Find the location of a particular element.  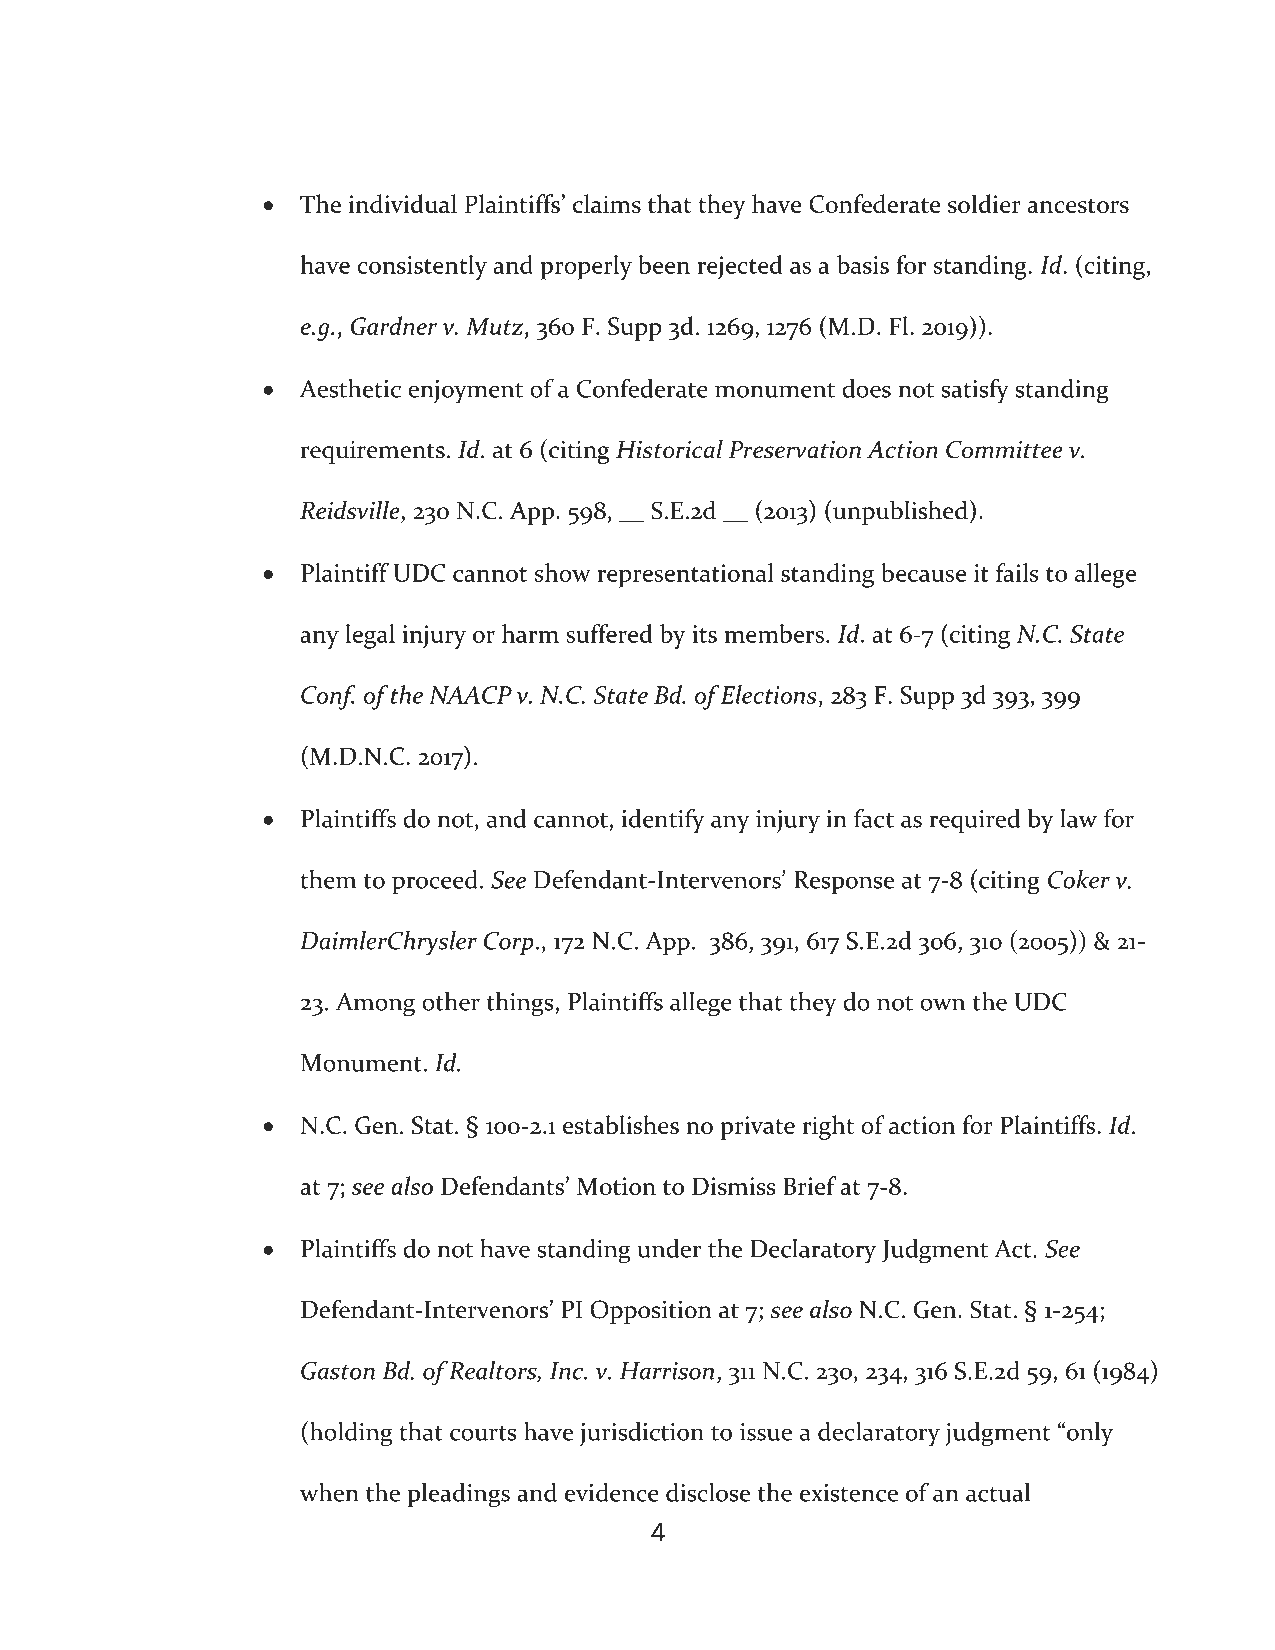

consistently is located at coordinates (422, 267).
